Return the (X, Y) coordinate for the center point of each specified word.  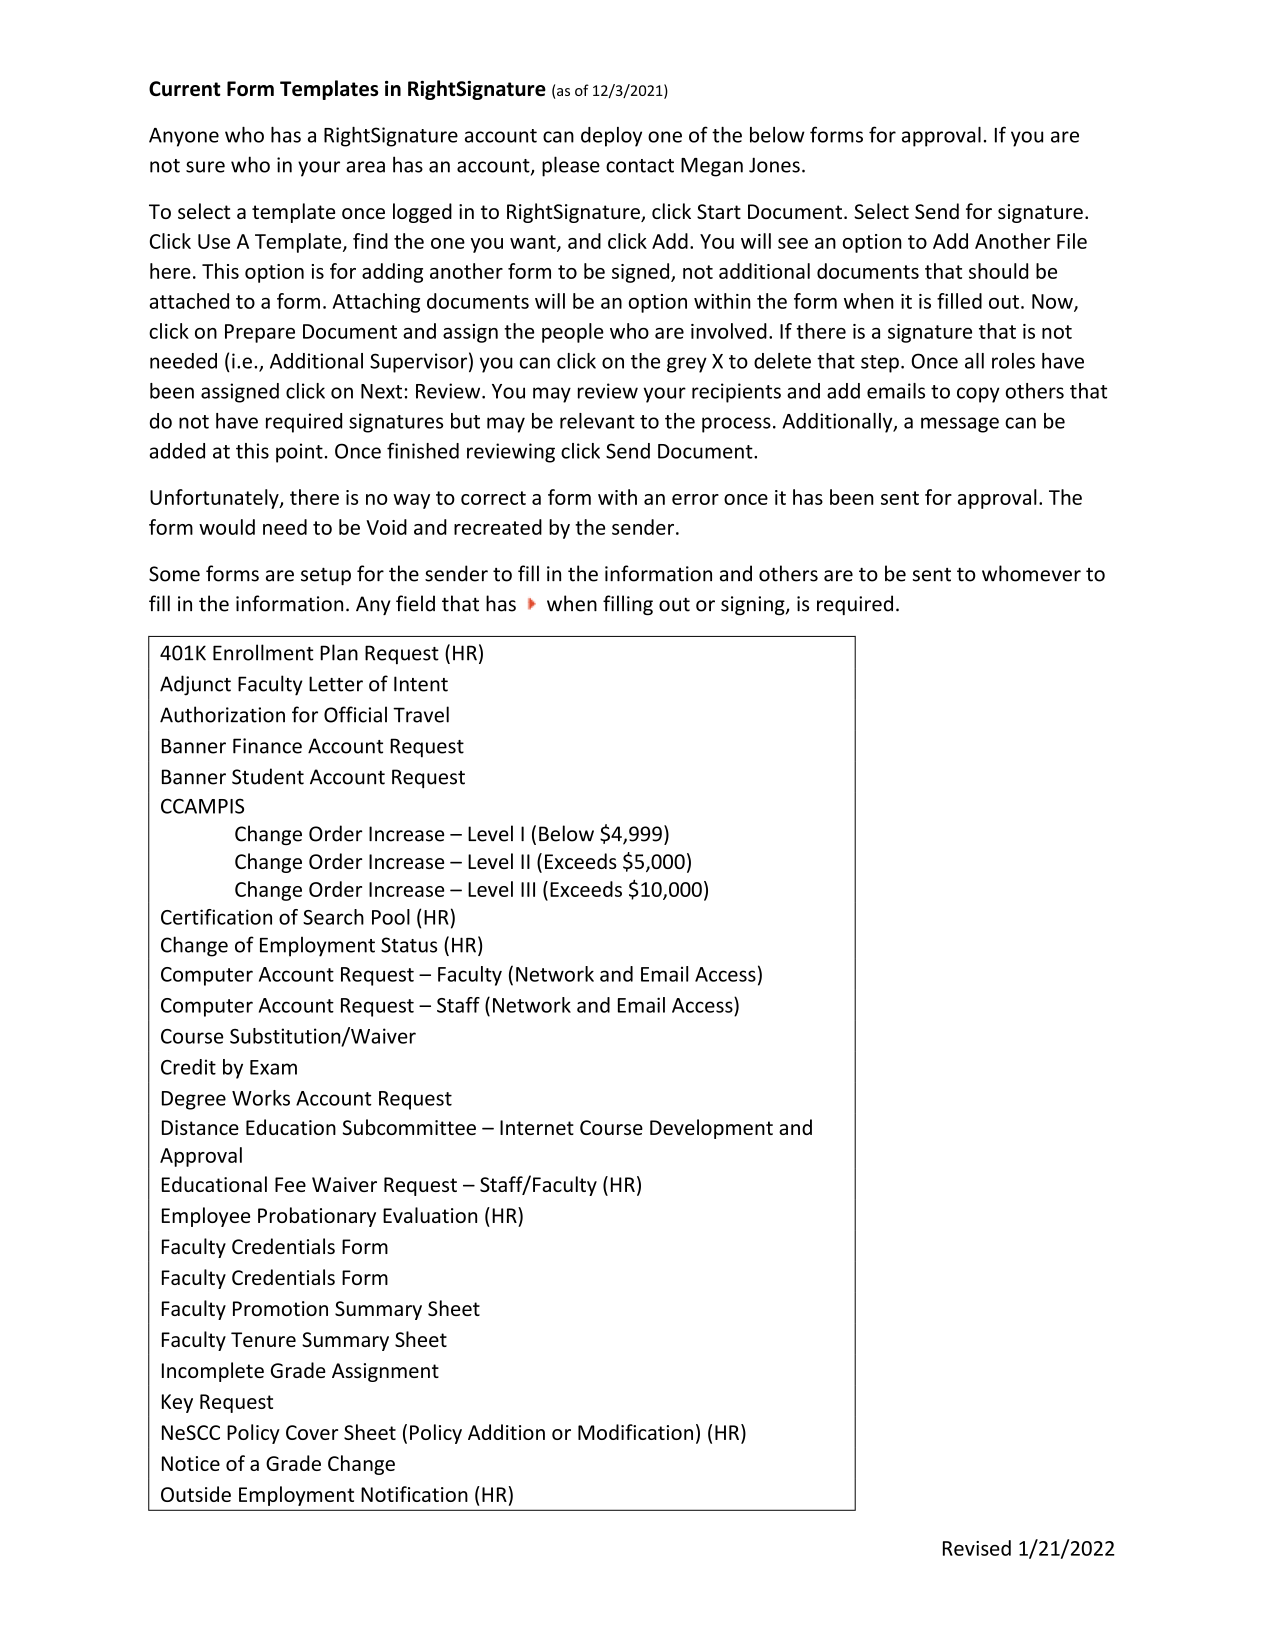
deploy (611, 137)
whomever (1031, 573)
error (695, 499)
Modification (635, 1432)
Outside (196, 1494)
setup (326, 576)
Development (711, 1129)
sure (205, 167)
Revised (977, 1548)
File (1072, 241)
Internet (537, 1127)
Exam (273, 1067)
